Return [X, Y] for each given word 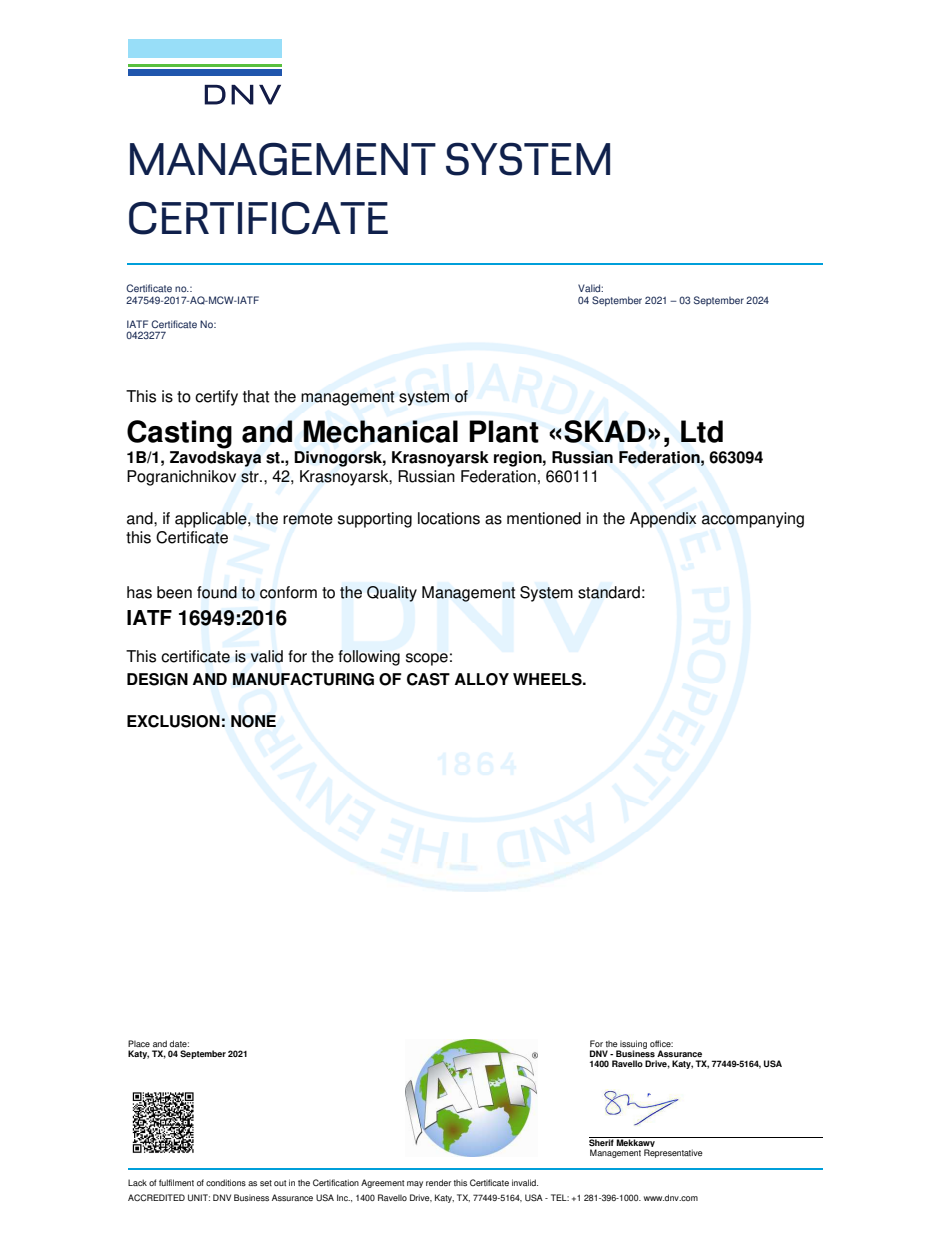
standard [609, 592]
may [415, 1184]
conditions [226, 1182]
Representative [673, 1153]
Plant [504, 431]
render [438, 1182]
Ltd [702, 431]
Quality [392, 594]
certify [216, 398]
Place [139, 1043]
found [217, 592]
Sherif [602, 1141]
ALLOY [481, 679]
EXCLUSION [173, 721]
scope [427, 659]
